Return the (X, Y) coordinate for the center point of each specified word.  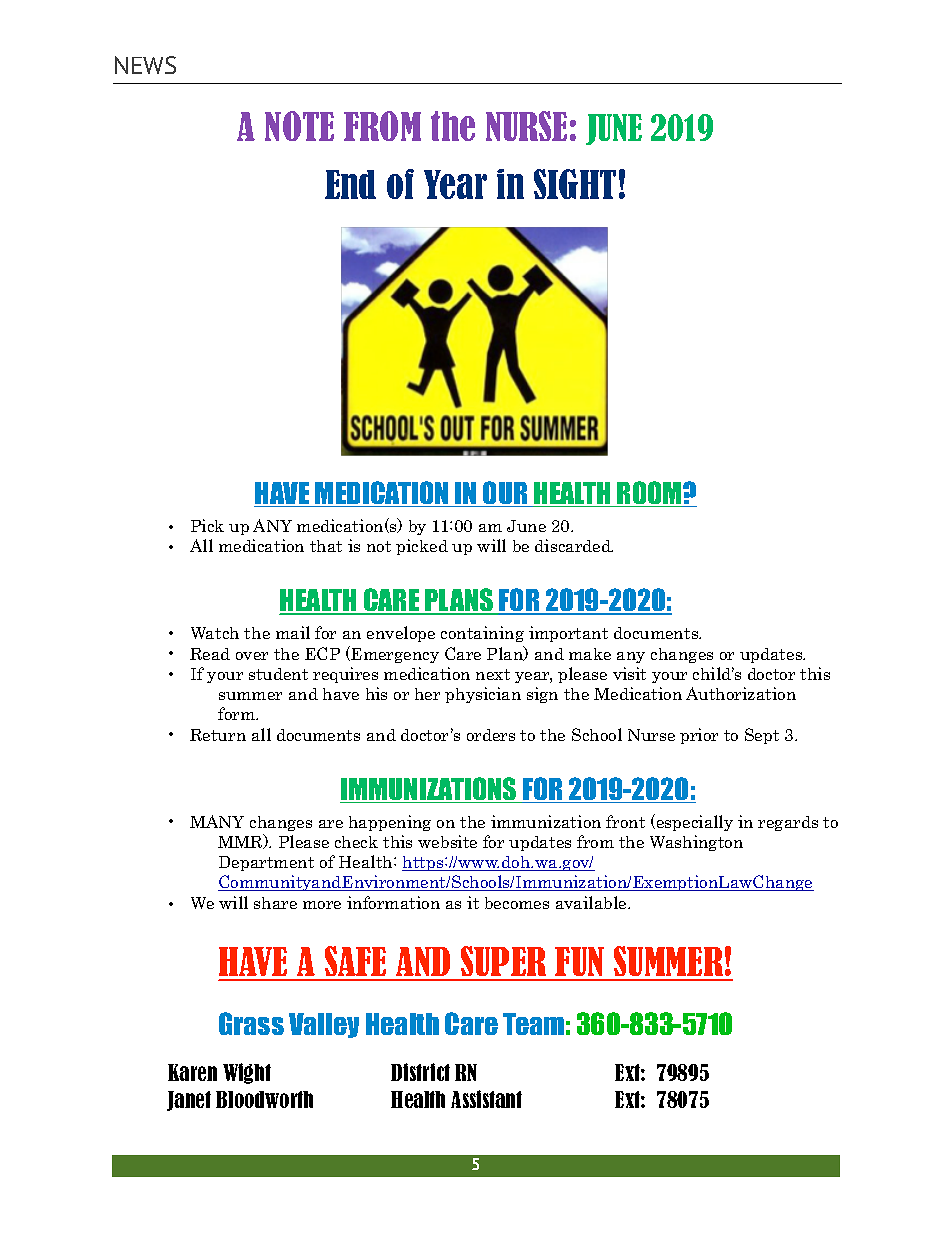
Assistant (486, 1099)
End (350, 184)
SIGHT (575, 184)
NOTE (299, 126)
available (592, 902)
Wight (247, 1073)
